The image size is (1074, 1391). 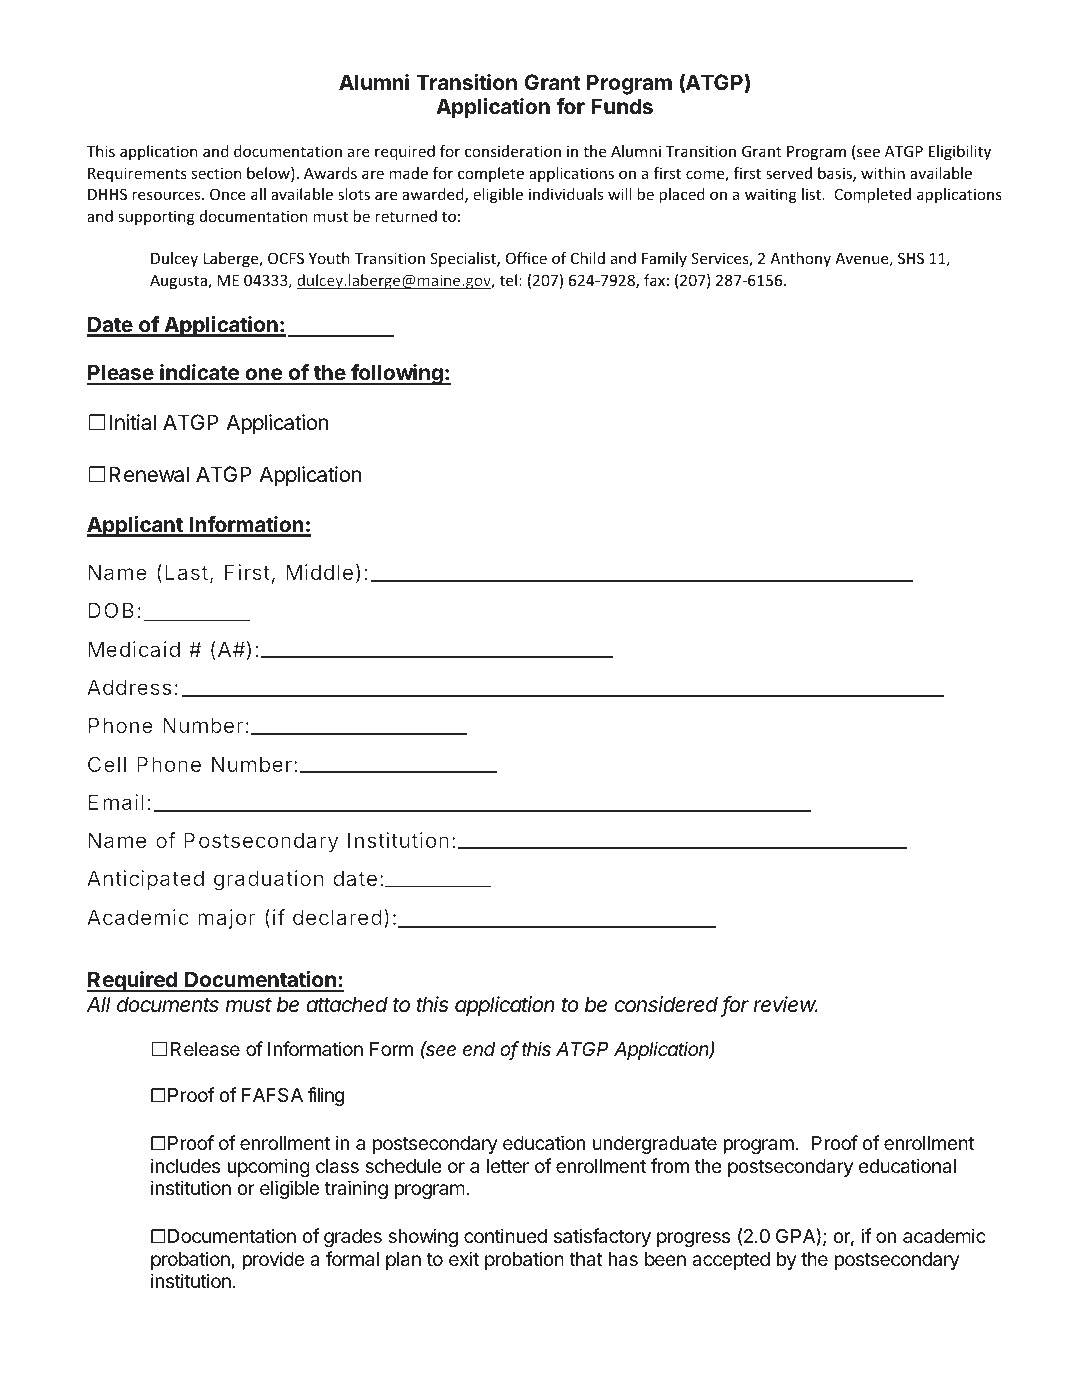 I want to click on Middle, so click(x=319, y=572).
